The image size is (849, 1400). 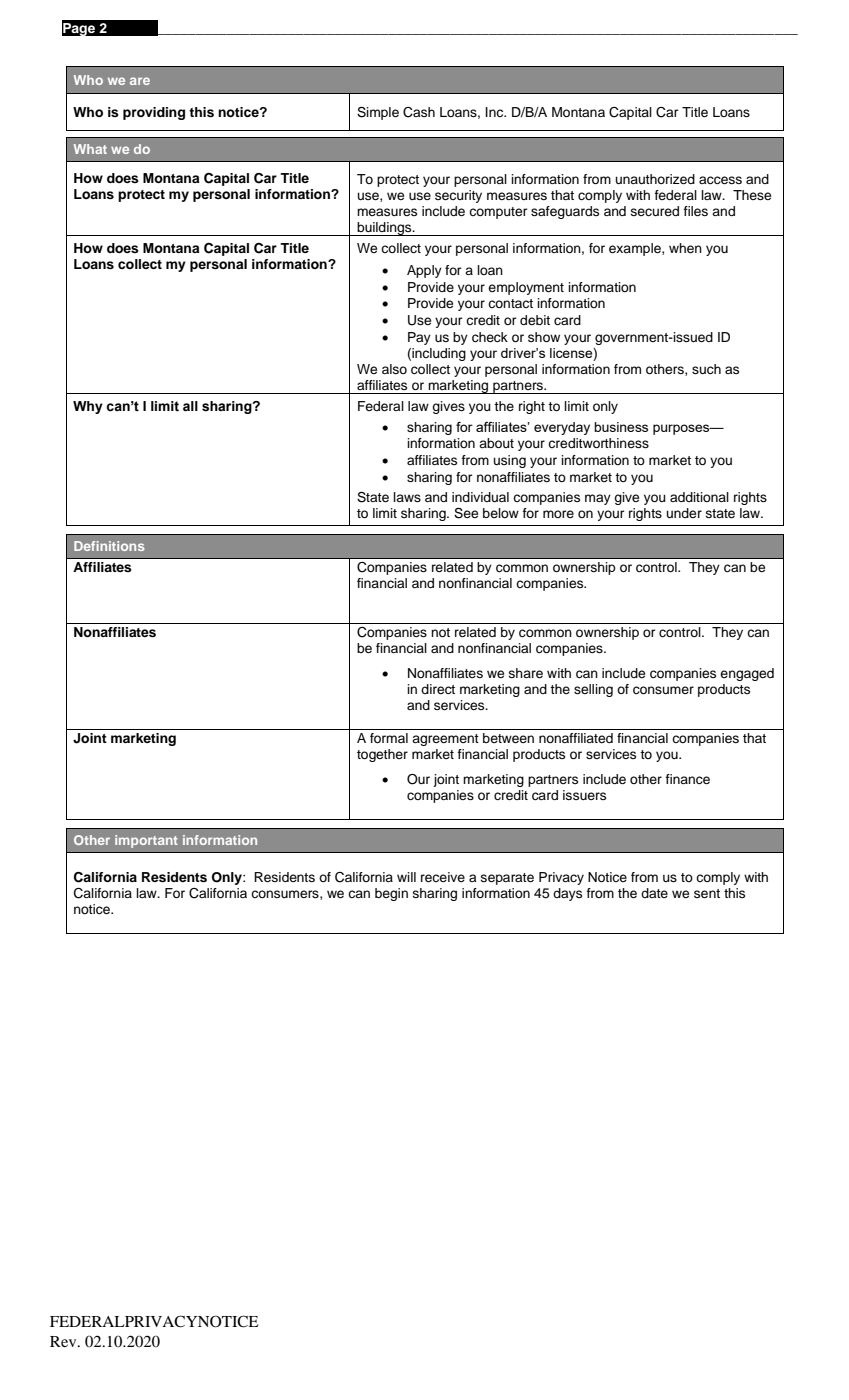 What do you see at coordinates (687, 779) in the document?
I see `finance` at bounding box center [687, 779].
